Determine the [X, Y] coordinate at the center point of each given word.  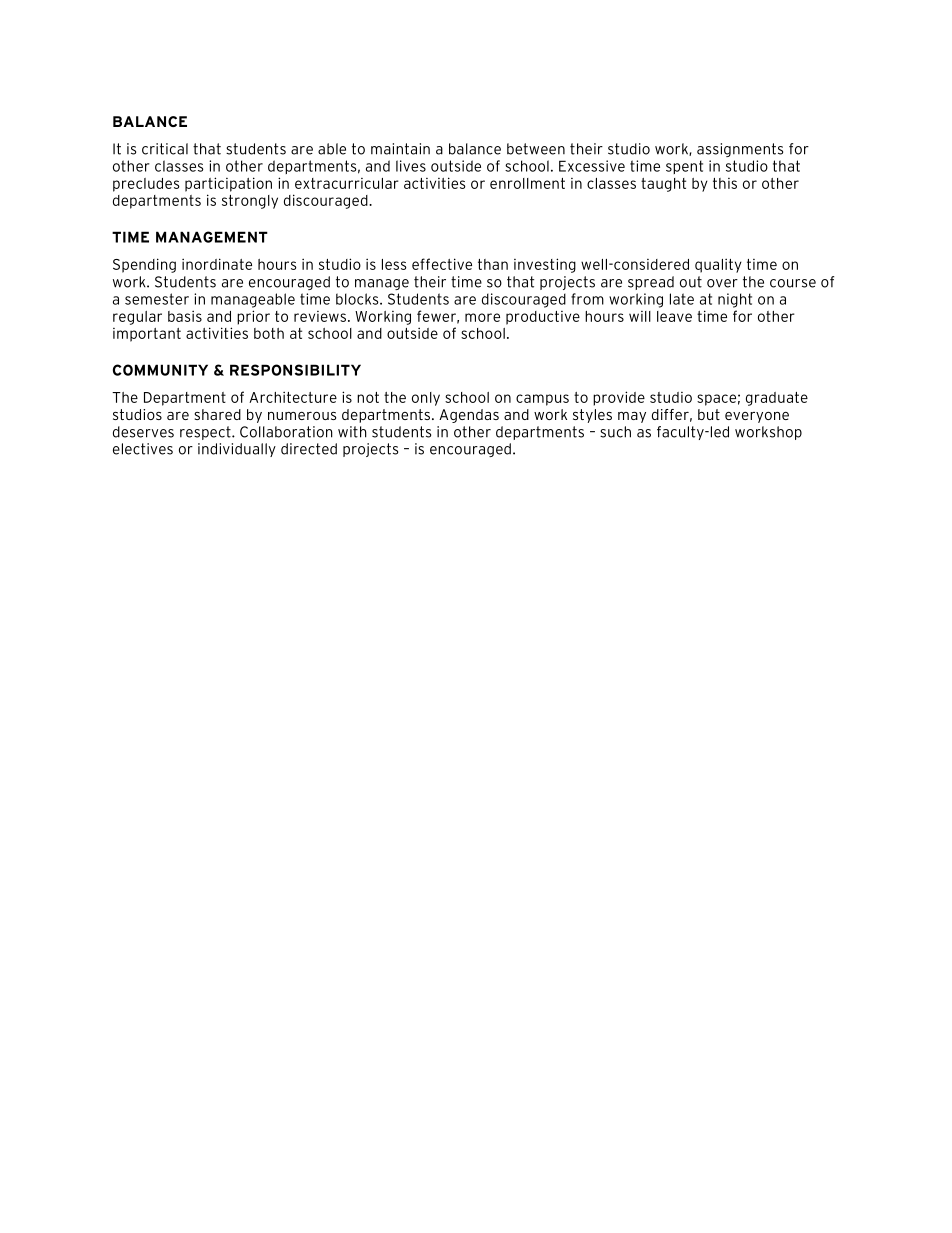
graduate [777, 399]
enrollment [527, 183]
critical [165, 149]
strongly [250, 202]
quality [718, 265]
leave [674, 316]
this [725, 183]
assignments [740, 150]
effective [442, 264]
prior [253, 317]
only [426, 399]
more [482, 317]
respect [206, 433]
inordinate [217, 264]
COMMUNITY [160, 370]
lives [411, 166]
